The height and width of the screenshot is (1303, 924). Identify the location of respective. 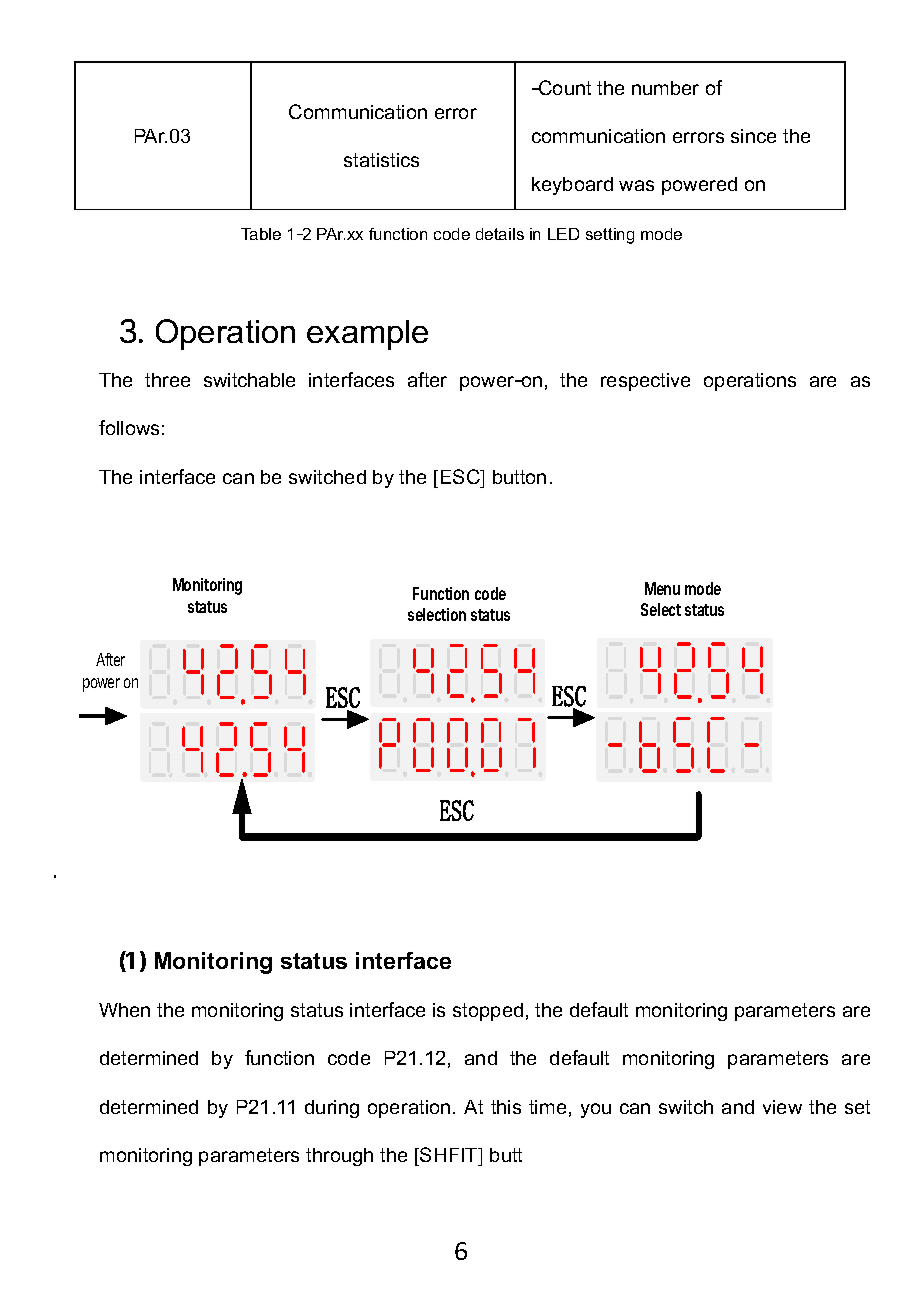
(645, 382).
